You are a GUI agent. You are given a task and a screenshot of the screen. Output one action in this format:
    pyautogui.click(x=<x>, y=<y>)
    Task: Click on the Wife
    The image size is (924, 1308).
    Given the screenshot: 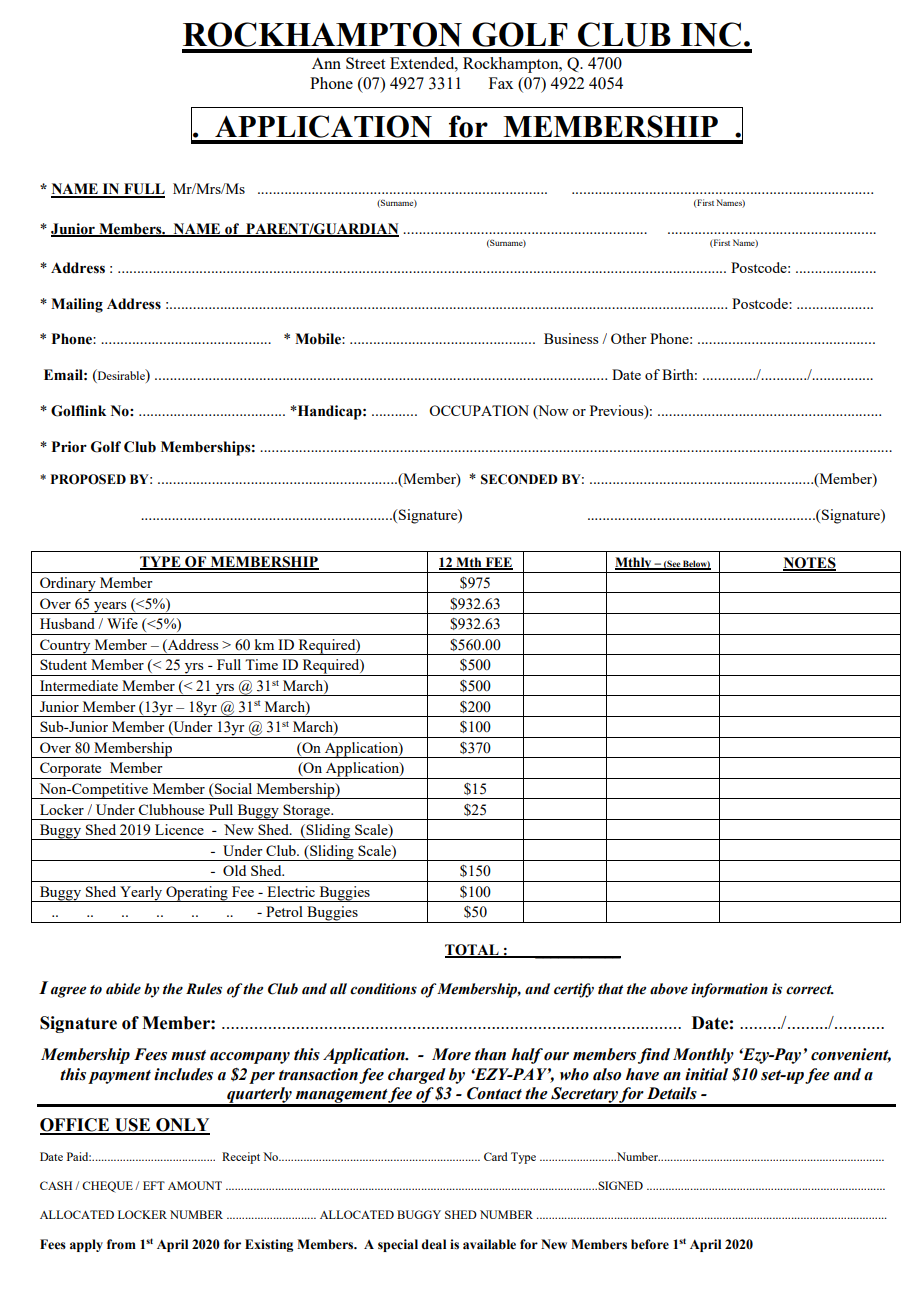 What is the action you would take?
    pyautogui.click(x=122, y=623)
